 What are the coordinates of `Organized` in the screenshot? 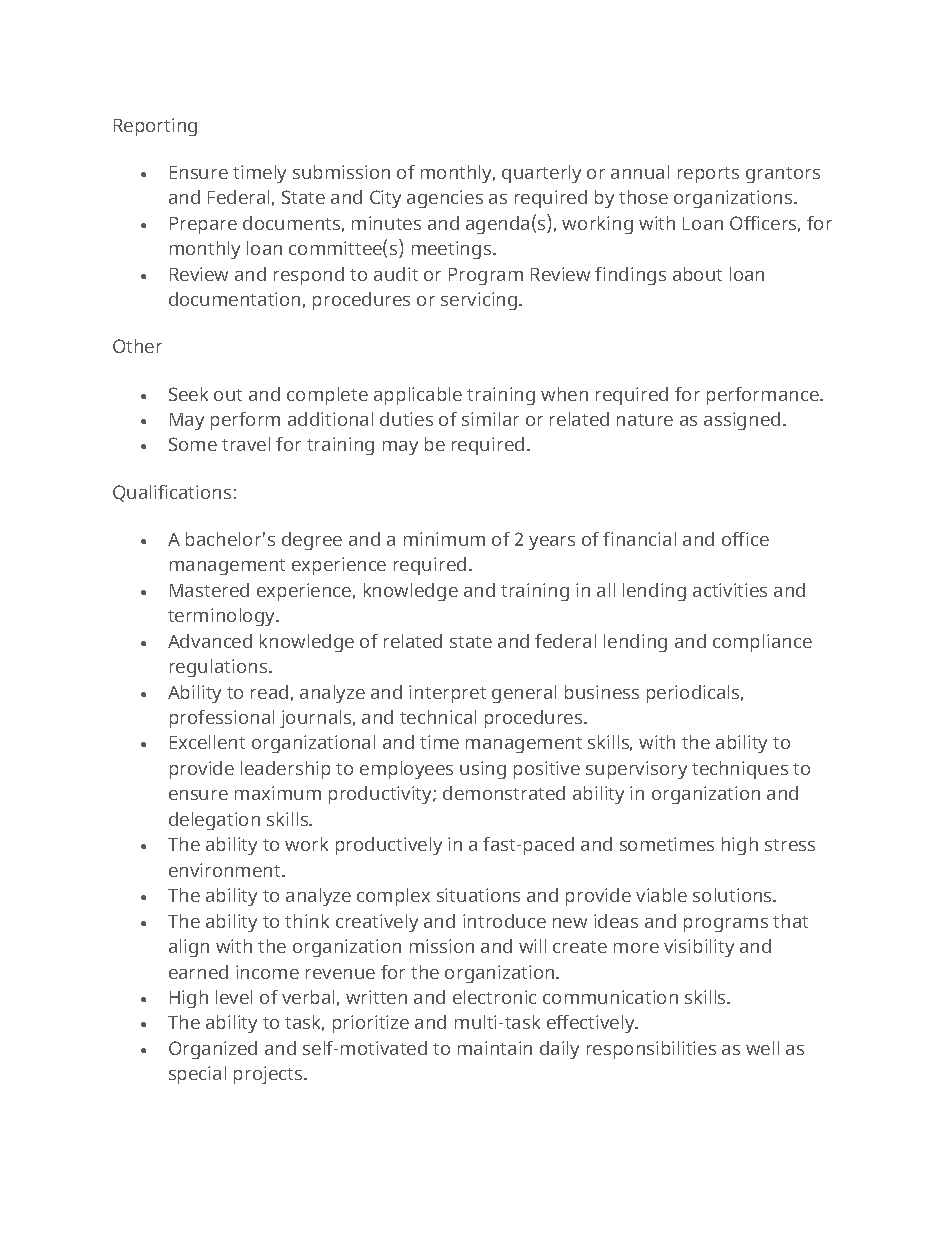 It's located at (213, 1050).
